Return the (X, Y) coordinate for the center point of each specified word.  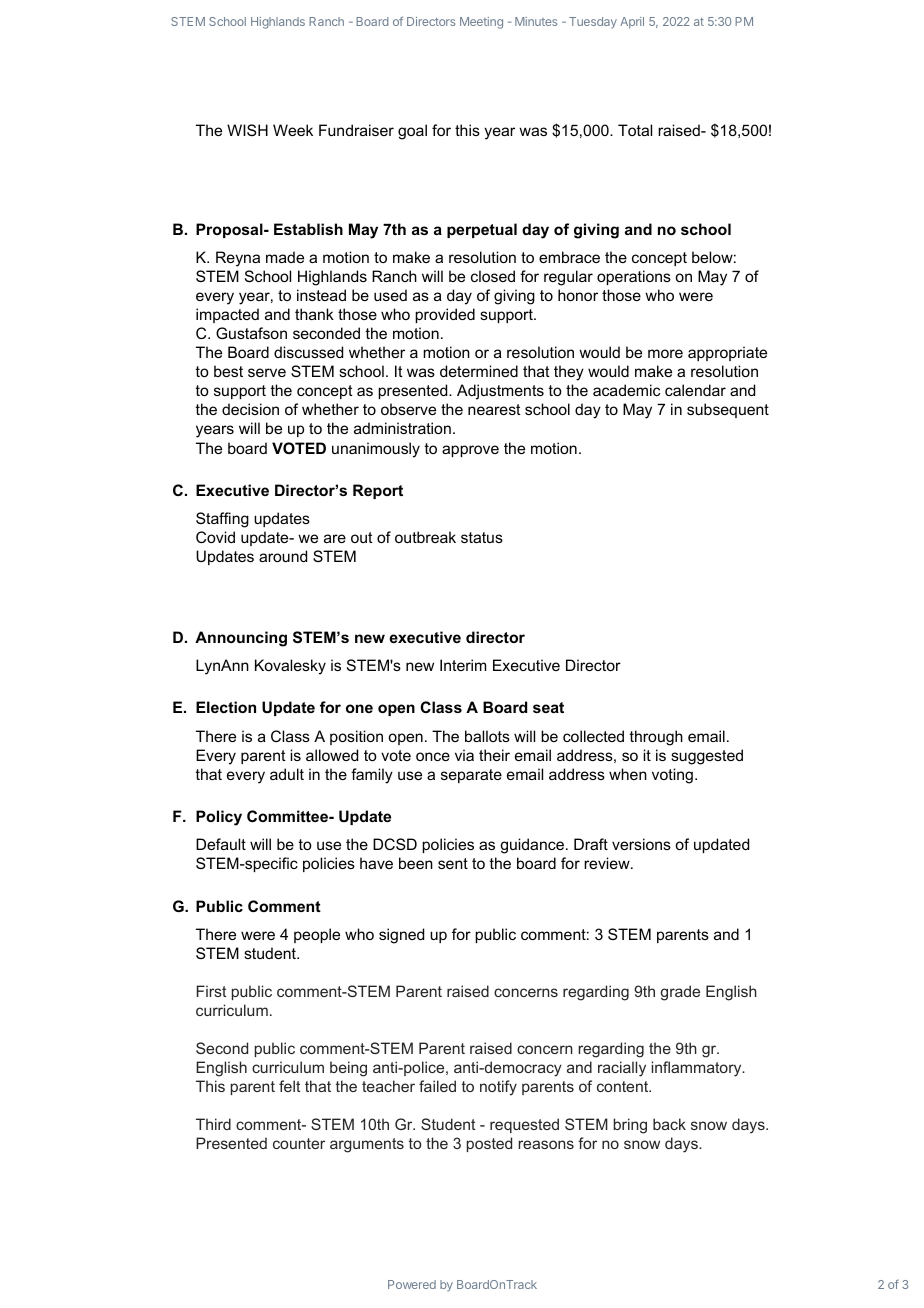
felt (289, 1086)
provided (445, 315)
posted (489, 1144)
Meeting (481, 23)
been (416, 863)
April (632, 23)
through (656, 738)
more (665, 353)
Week (293, 130)
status (482, 537)
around (283, 556)
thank (314, 314)
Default (221, 844)
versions (641, 844)
